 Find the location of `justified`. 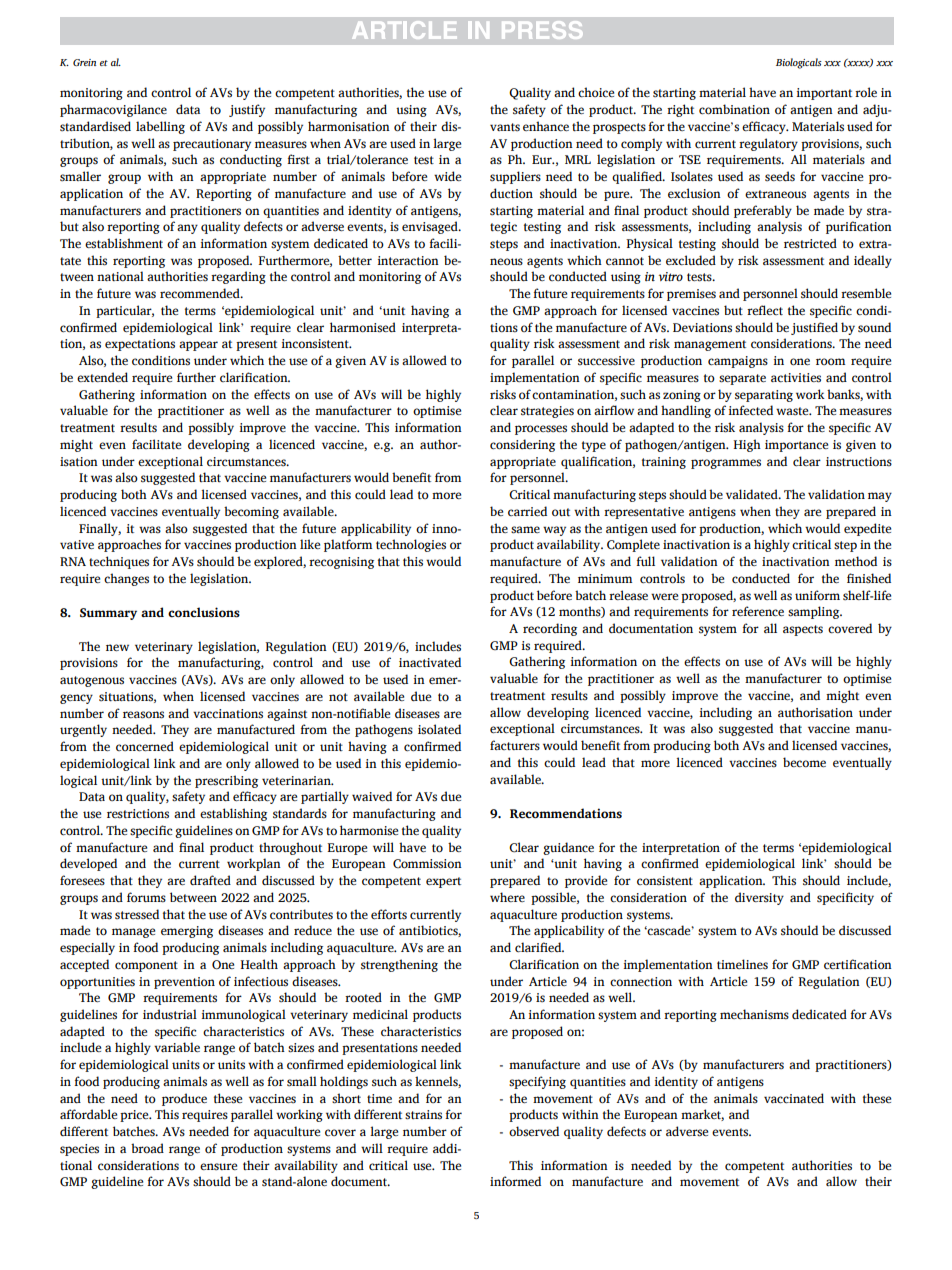

justified is located at coordinates (814, 328).
